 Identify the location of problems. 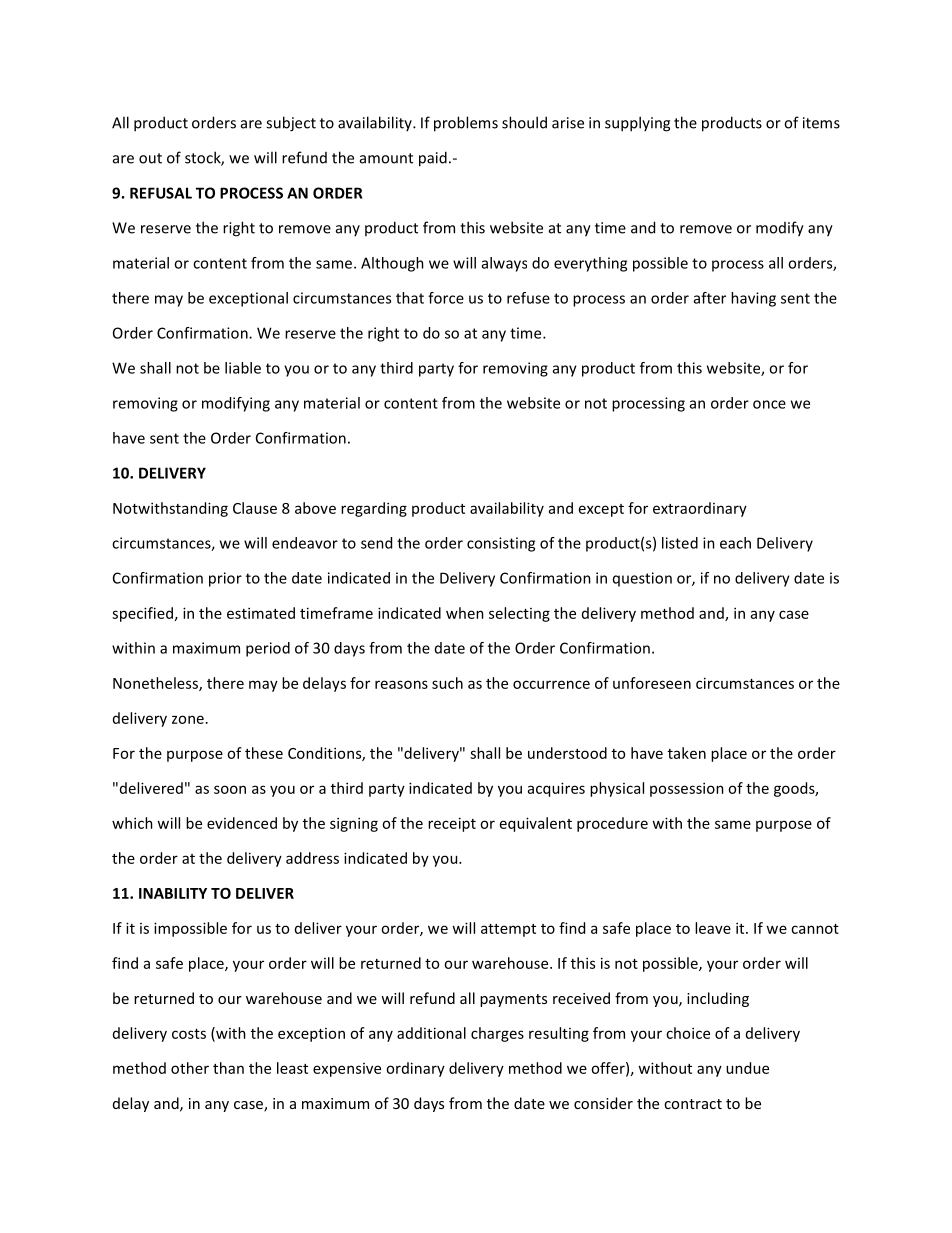
(466, 124).
